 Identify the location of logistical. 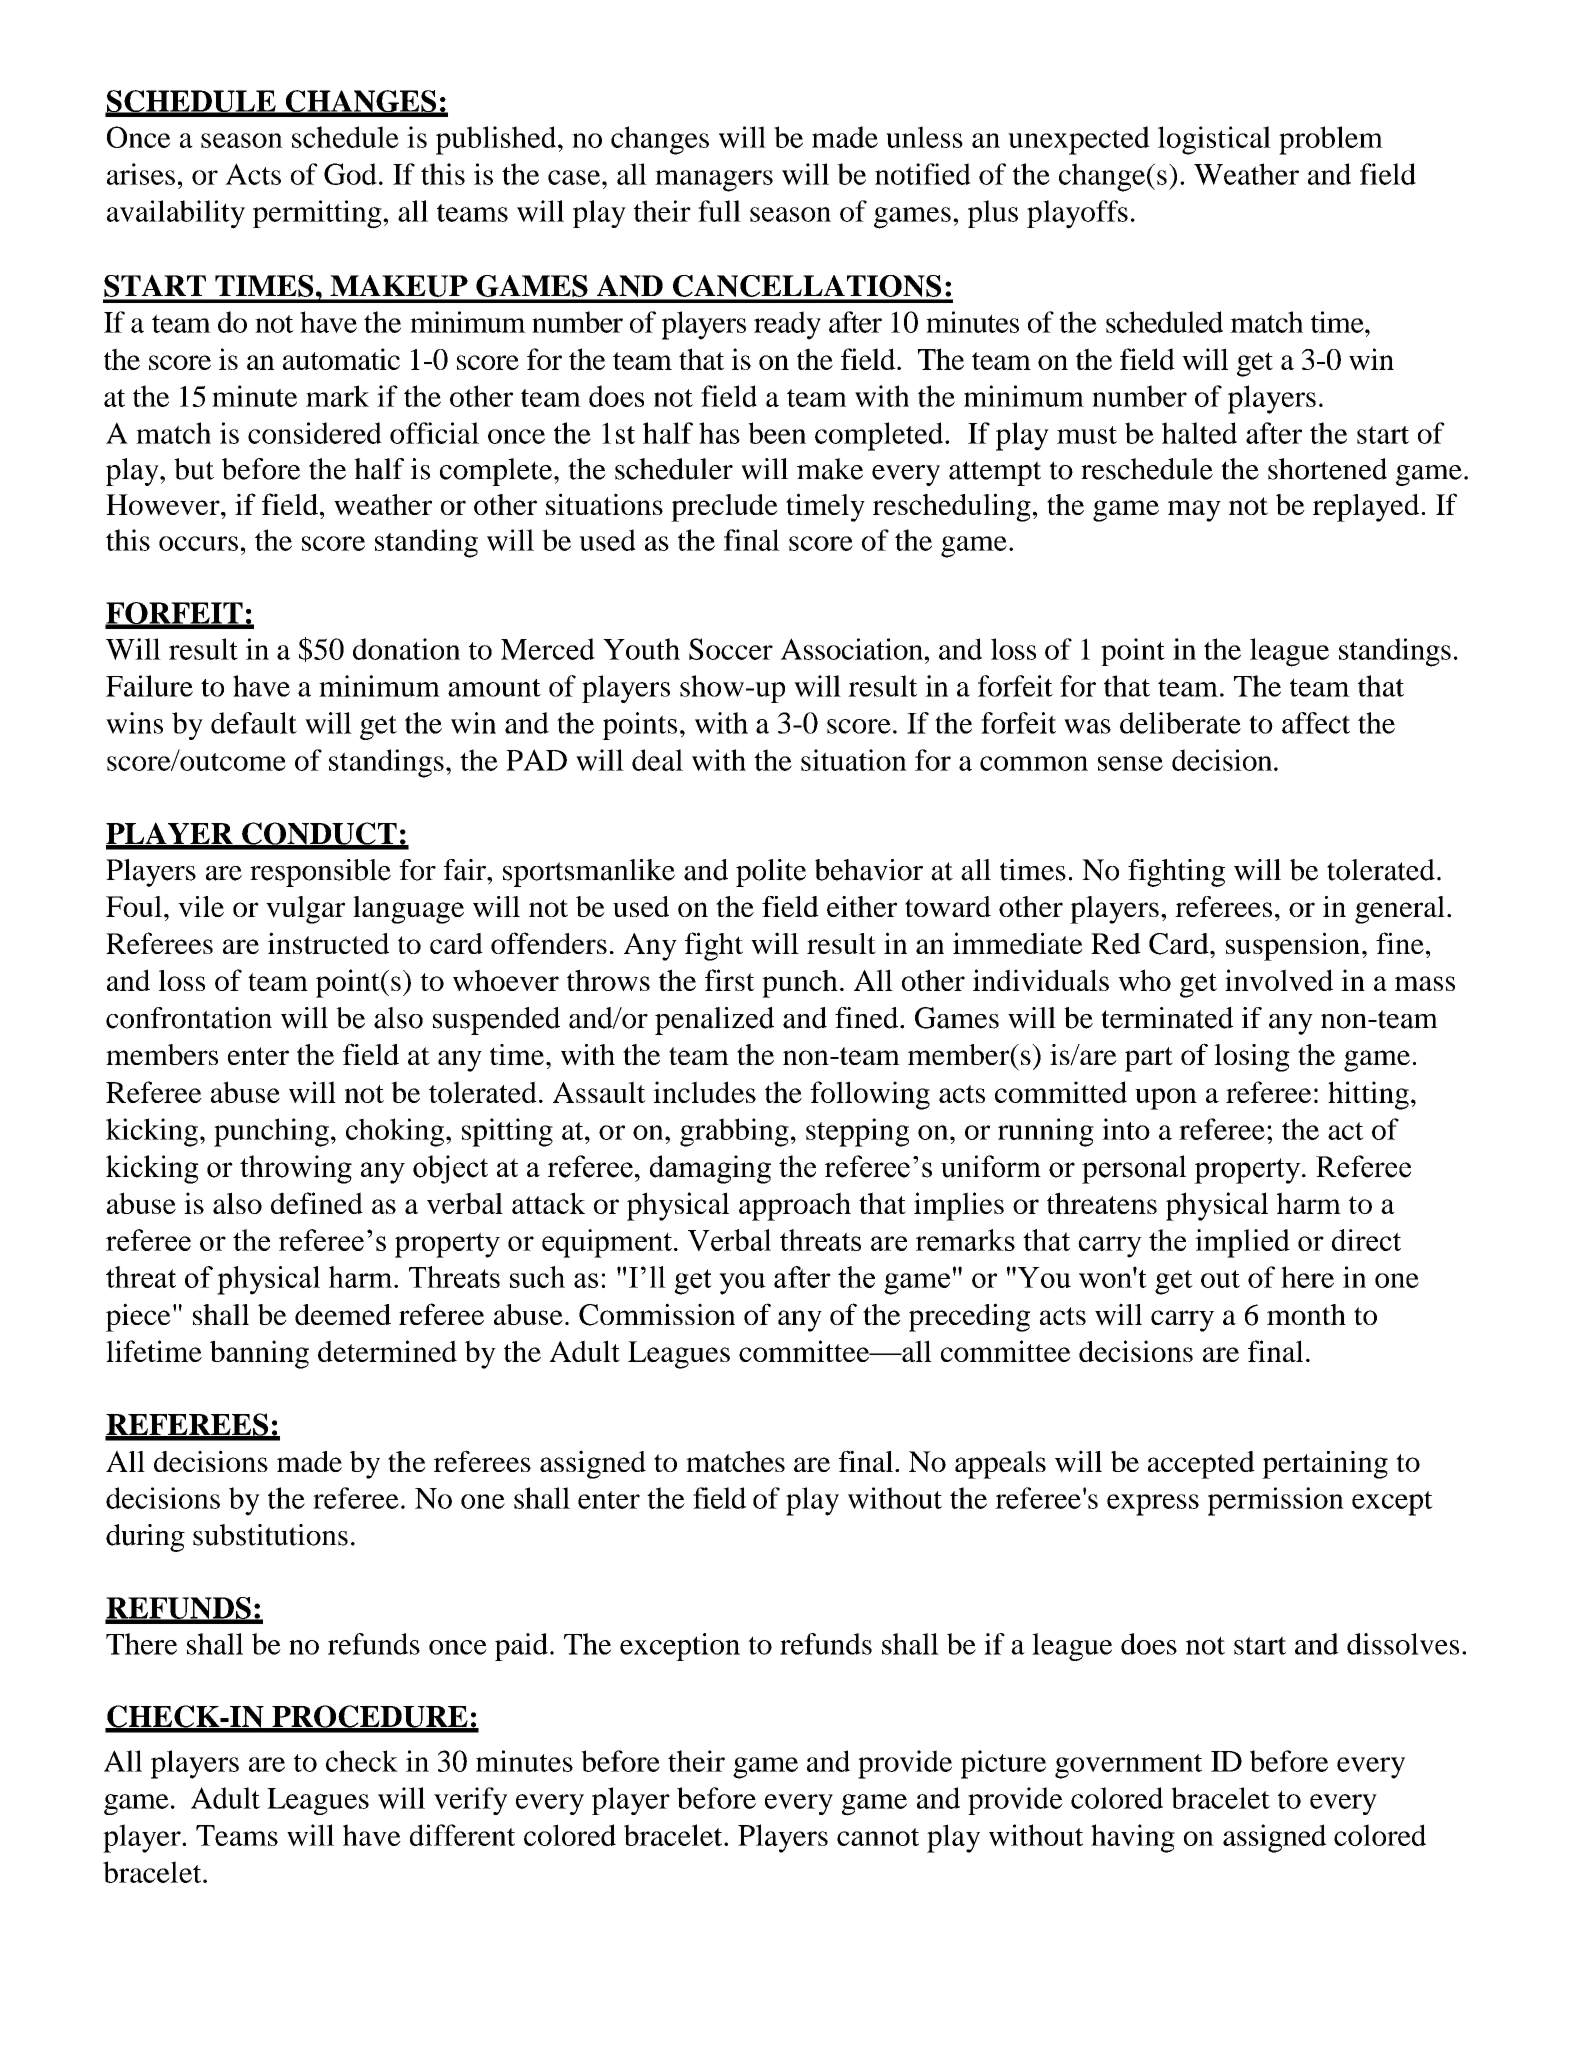
(1214, 140).
